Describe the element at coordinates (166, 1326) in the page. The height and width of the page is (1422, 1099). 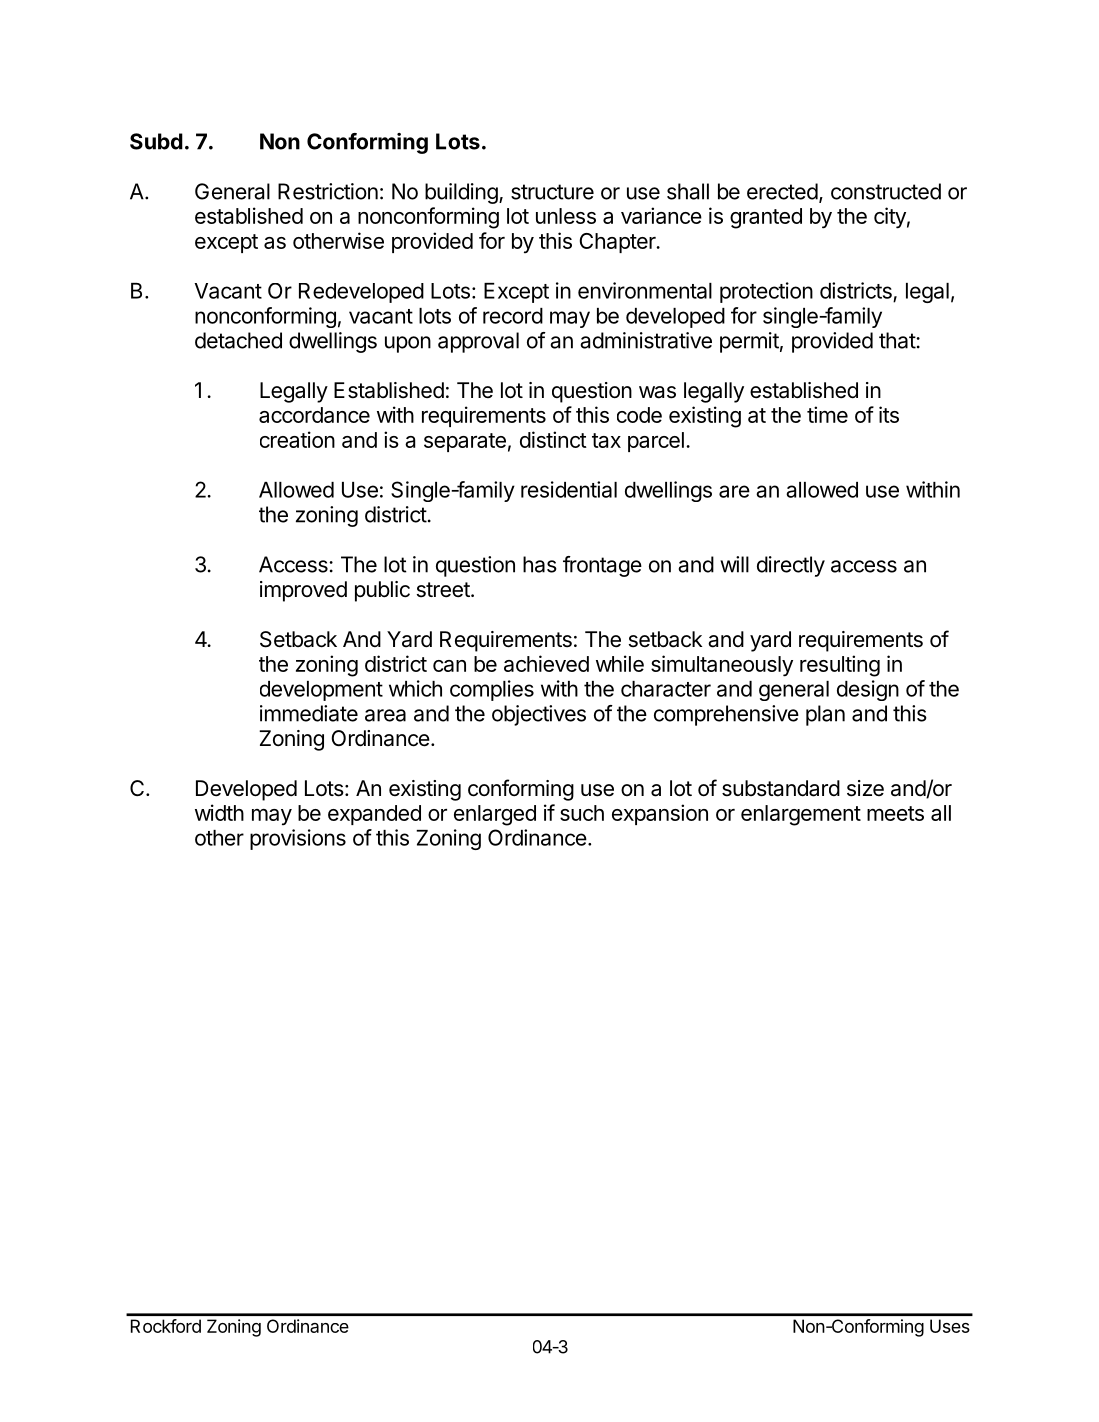
I see `Rockford` at that location.
